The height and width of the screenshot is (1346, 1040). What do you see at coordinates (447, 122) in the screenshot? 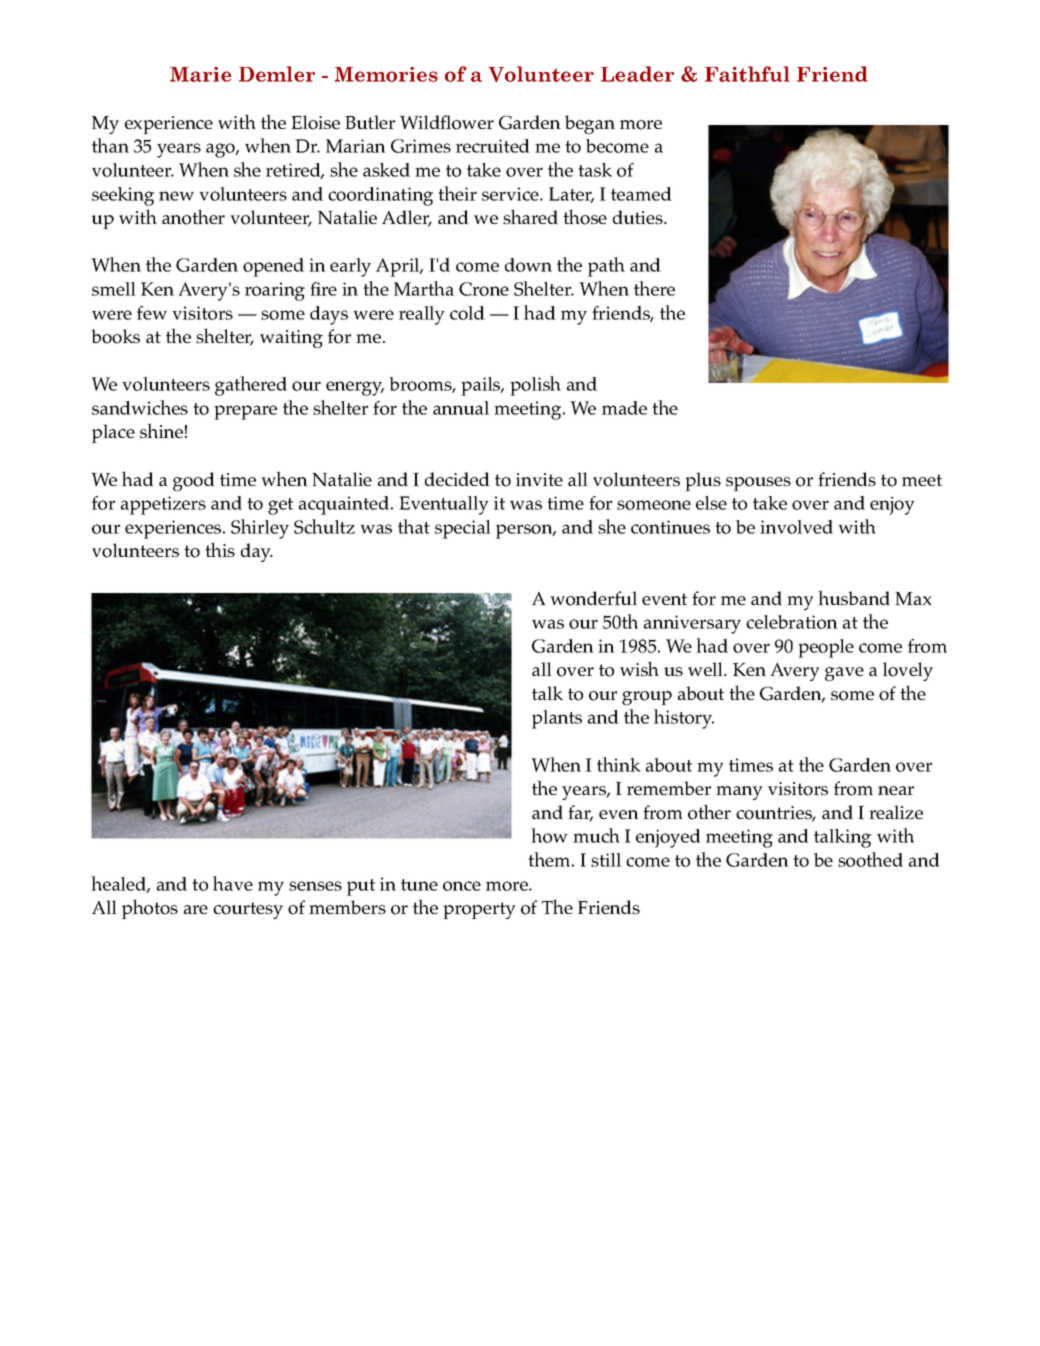
I see `Wildflower` at bounding box center [447, 122].
